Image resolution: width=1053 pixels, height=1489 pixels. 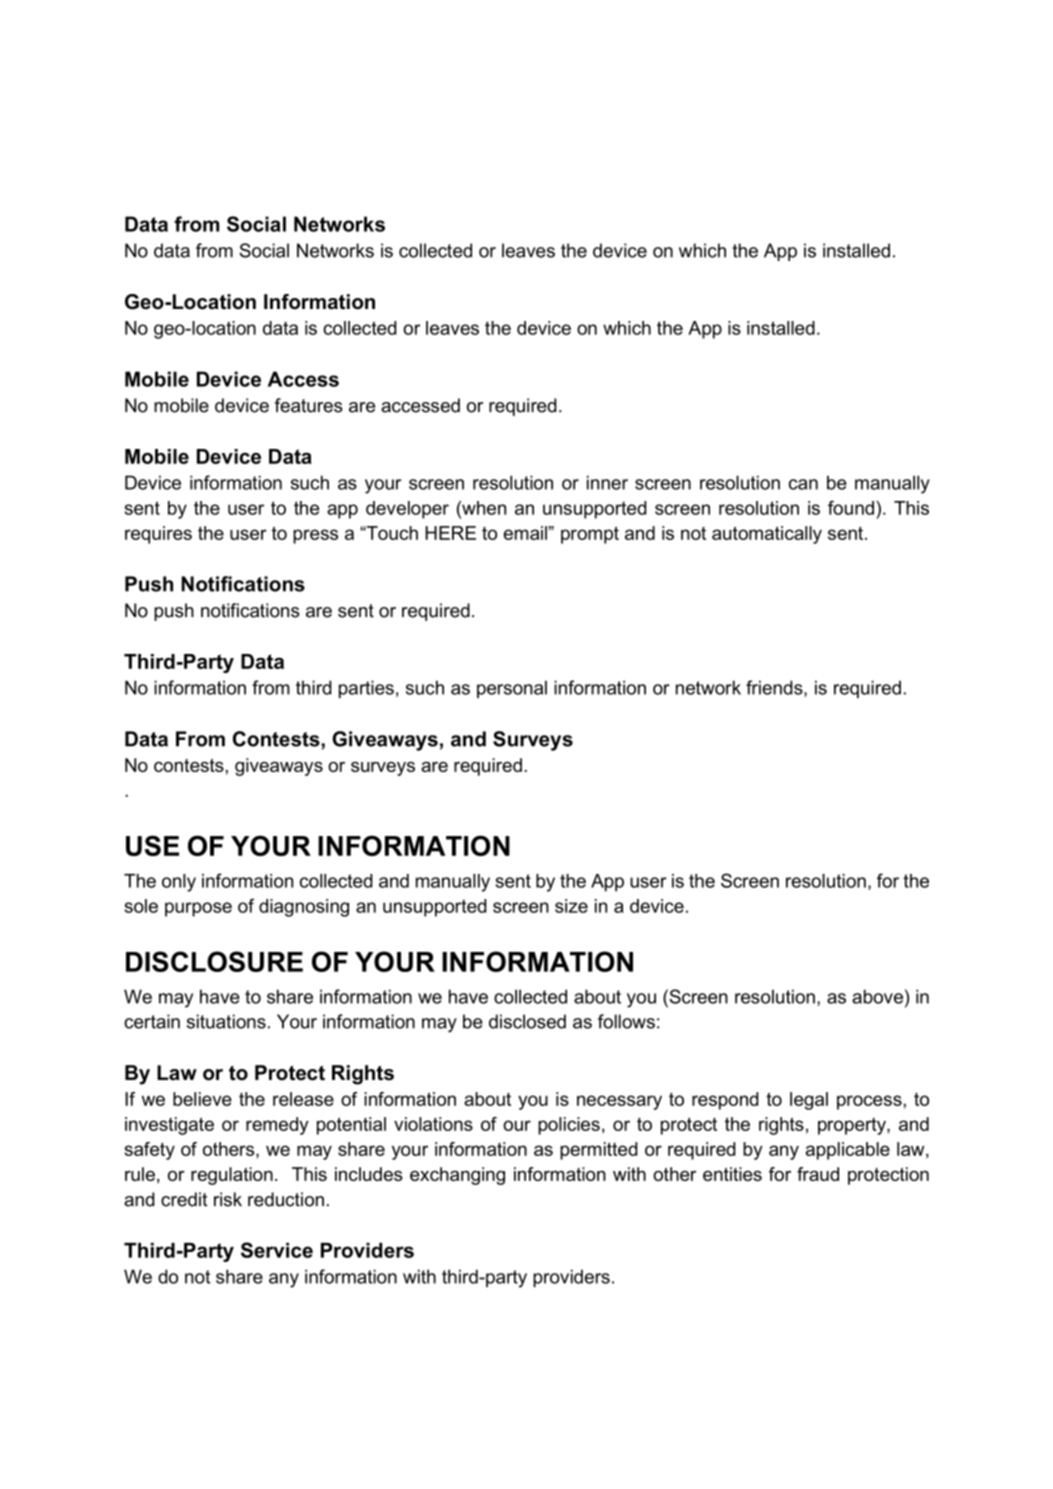 I want to click on size, so click(x=571, y=906).
